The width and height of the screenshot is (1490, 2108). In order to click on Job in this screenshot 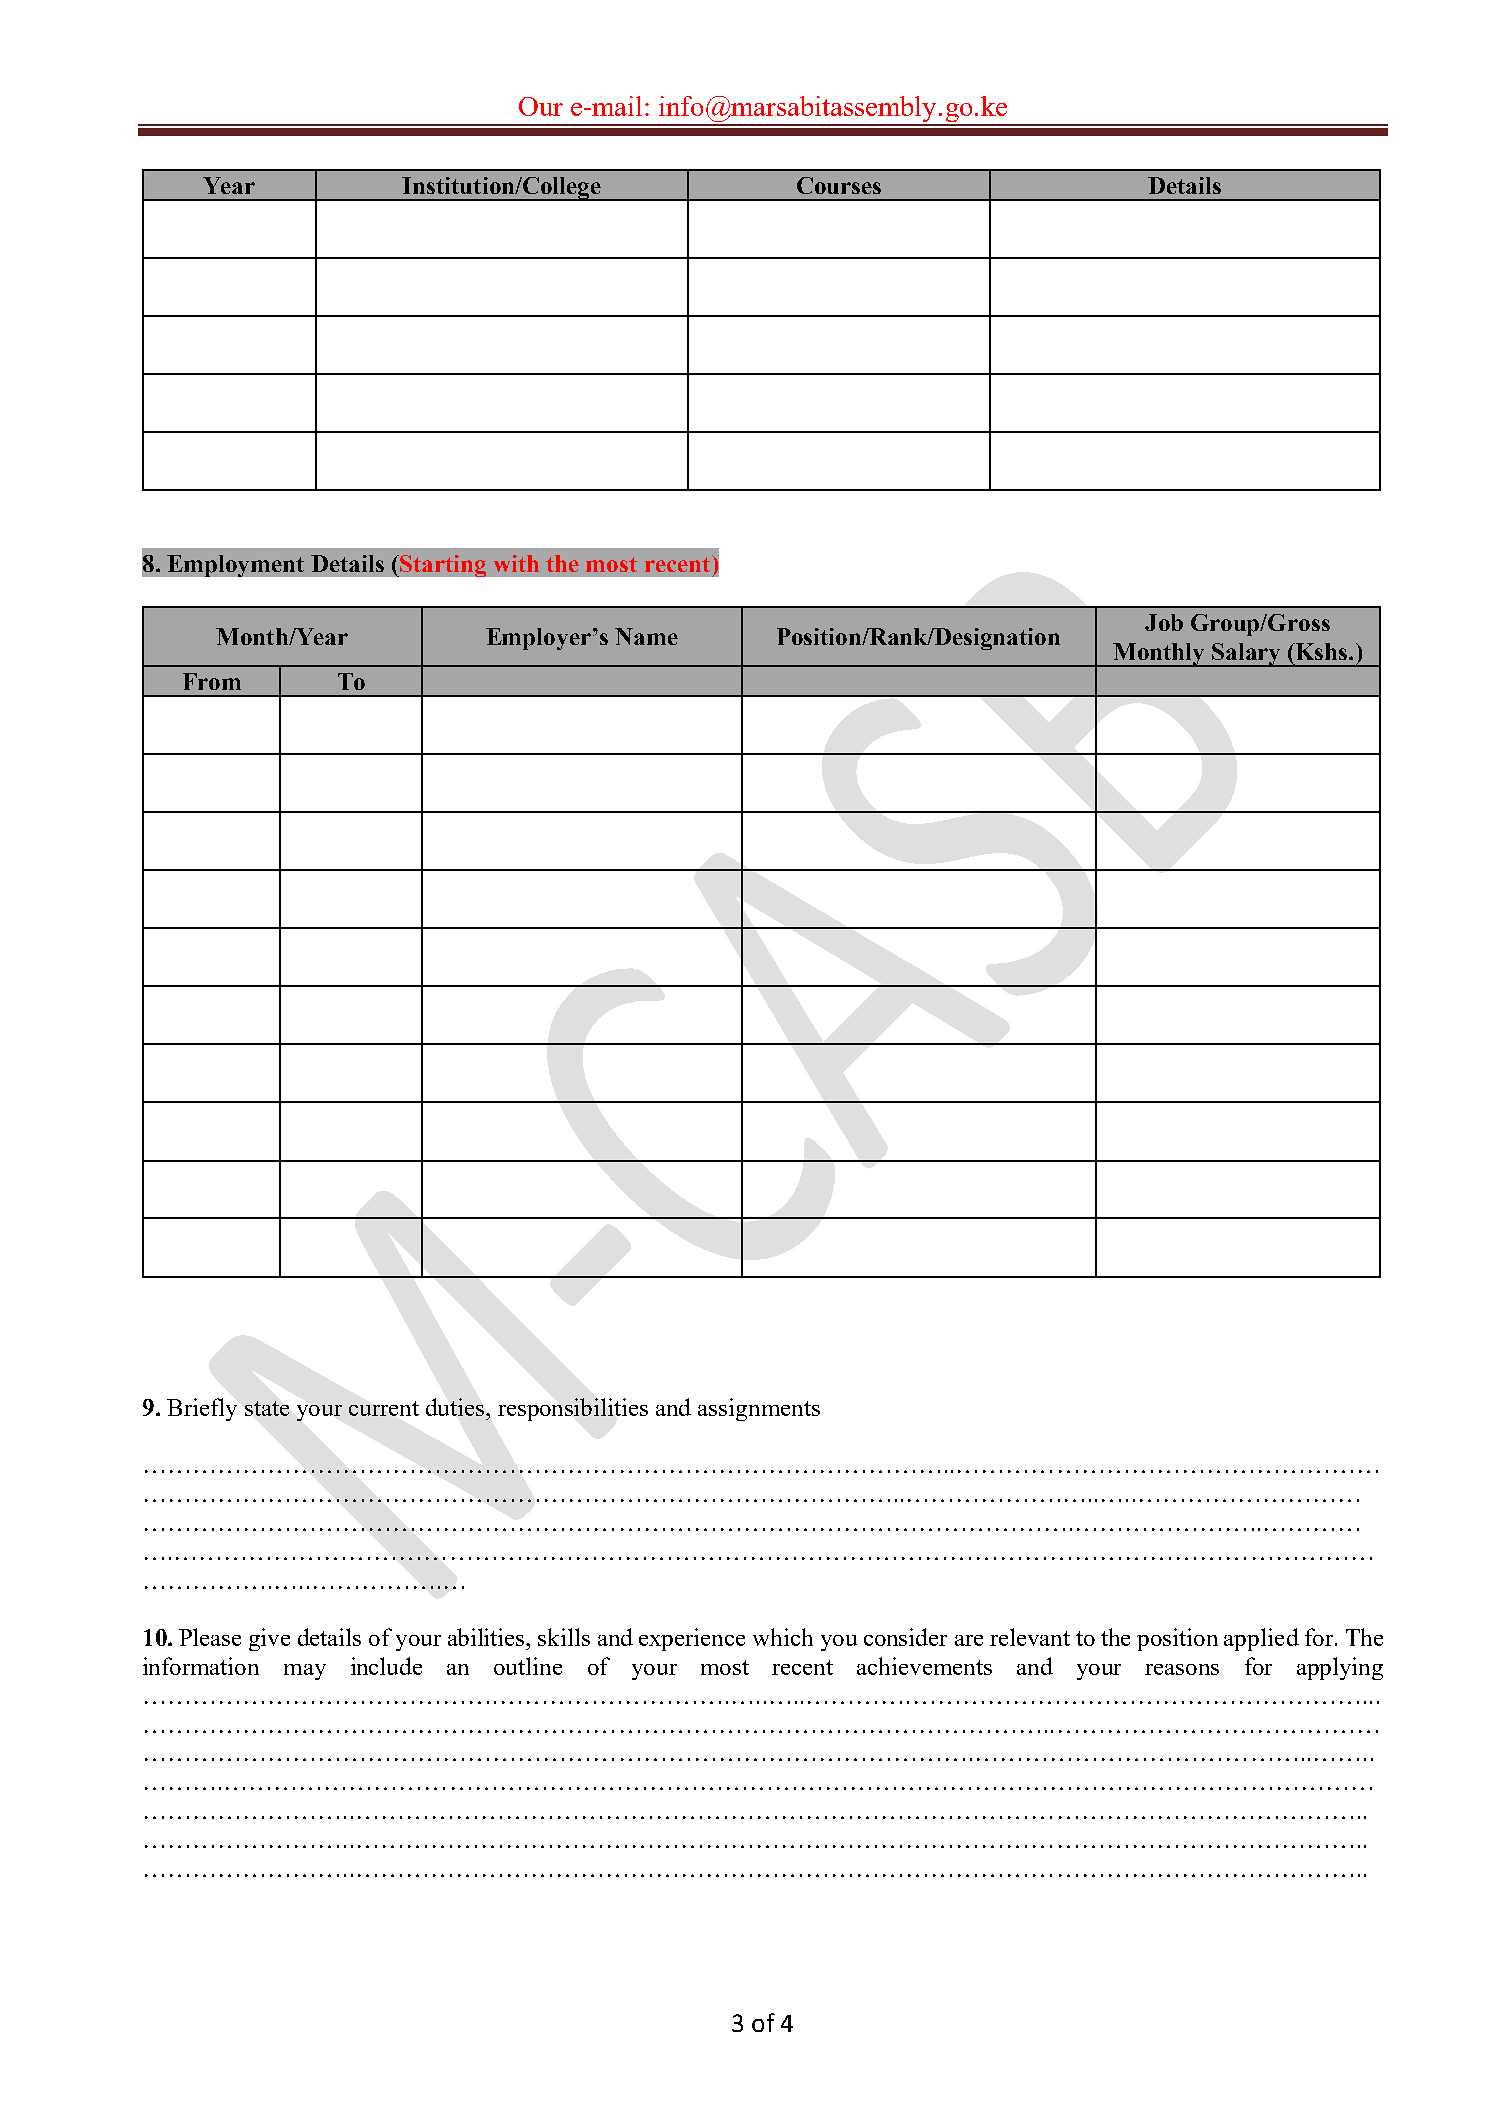, I will do `click(1164, 622)`.
